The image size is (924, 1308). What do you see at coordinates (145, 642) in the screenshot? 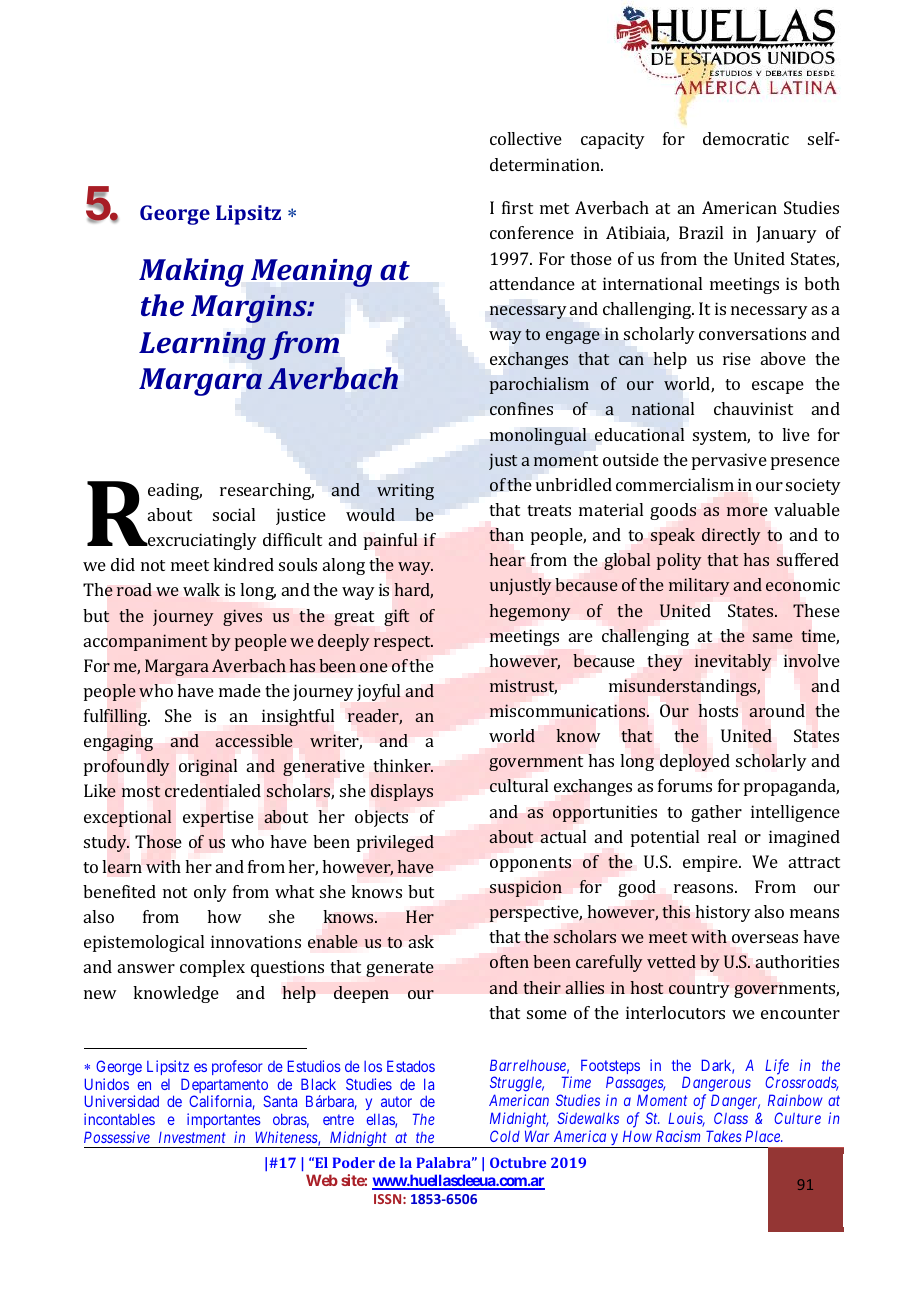
I see `accompaniment` at bounding box center [145, 642].
